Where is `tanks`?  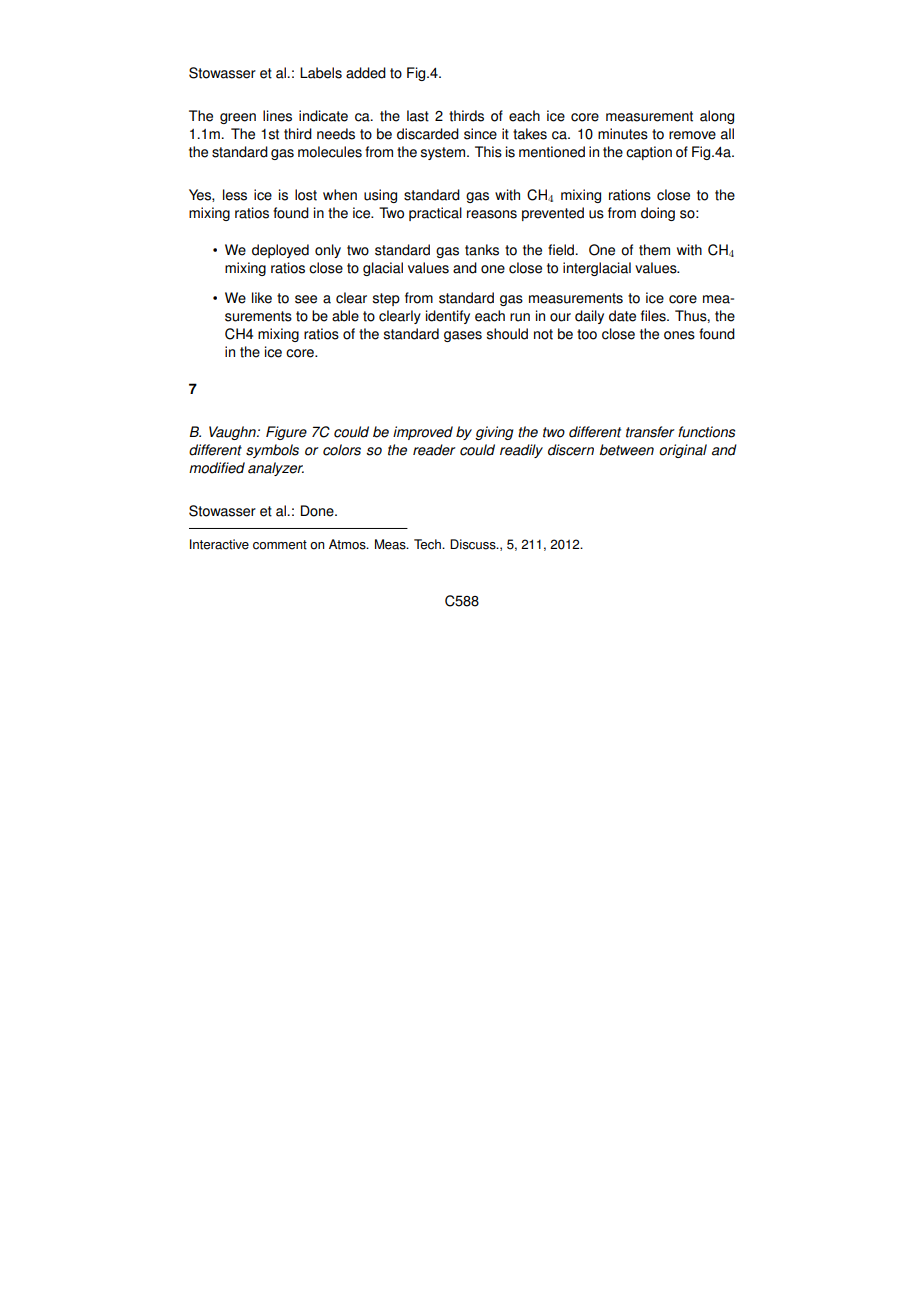
tanks is located at coordinates (482, 250).
